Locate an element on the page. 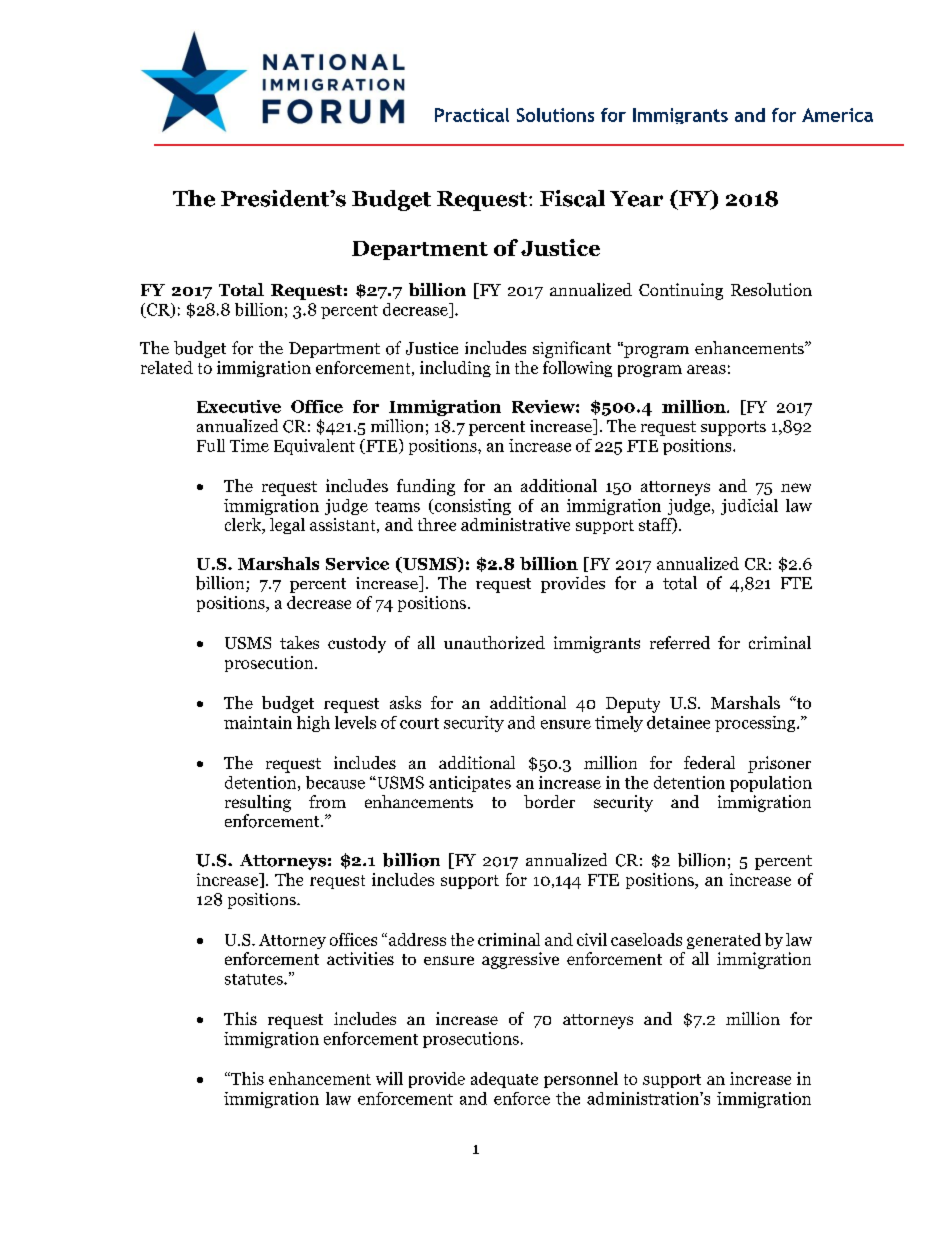  areas is located at coordinates (706, 369).
